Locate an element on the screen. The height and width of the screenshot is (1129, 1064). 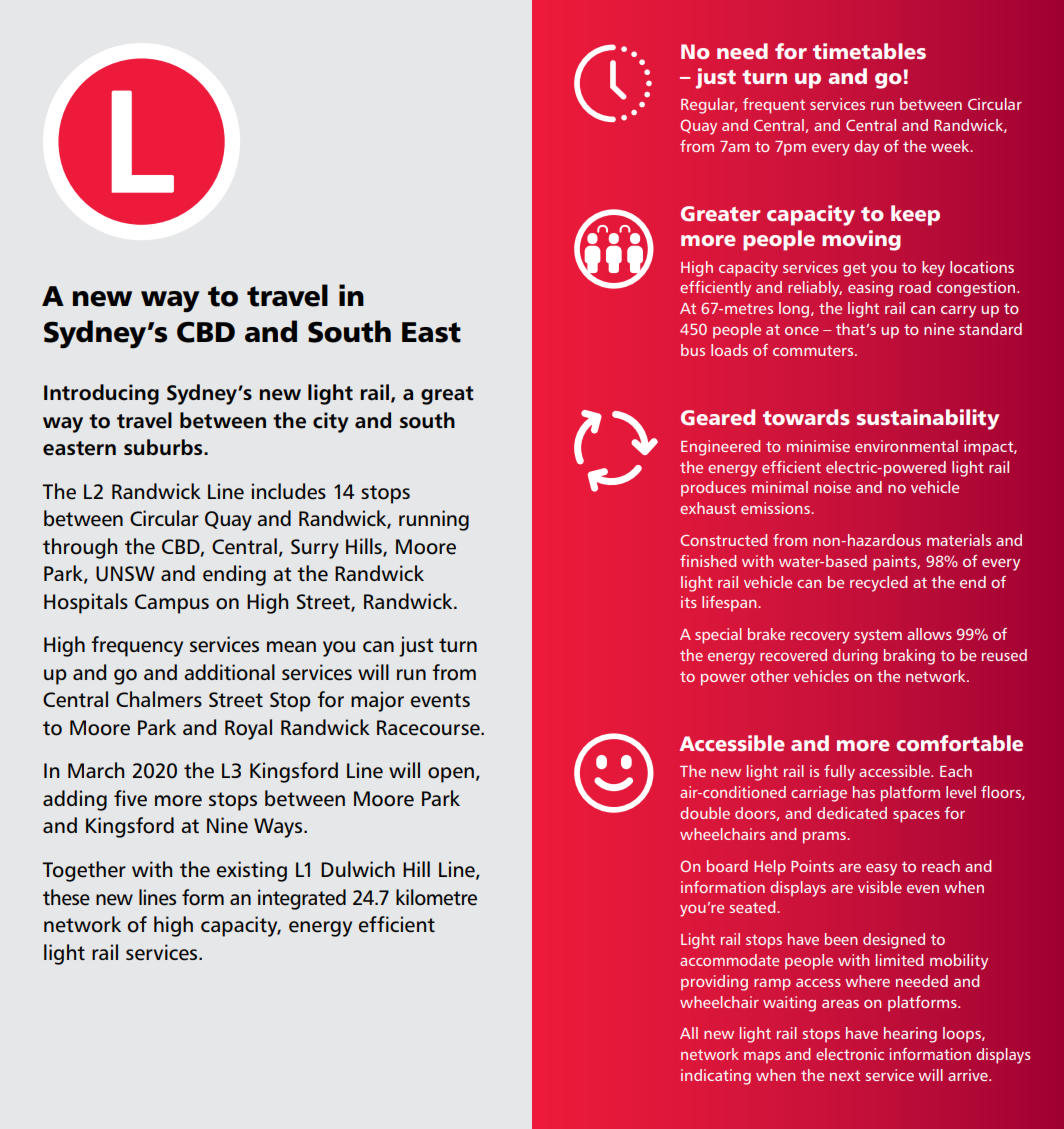
frequent is located at coordinates (774, 106).
